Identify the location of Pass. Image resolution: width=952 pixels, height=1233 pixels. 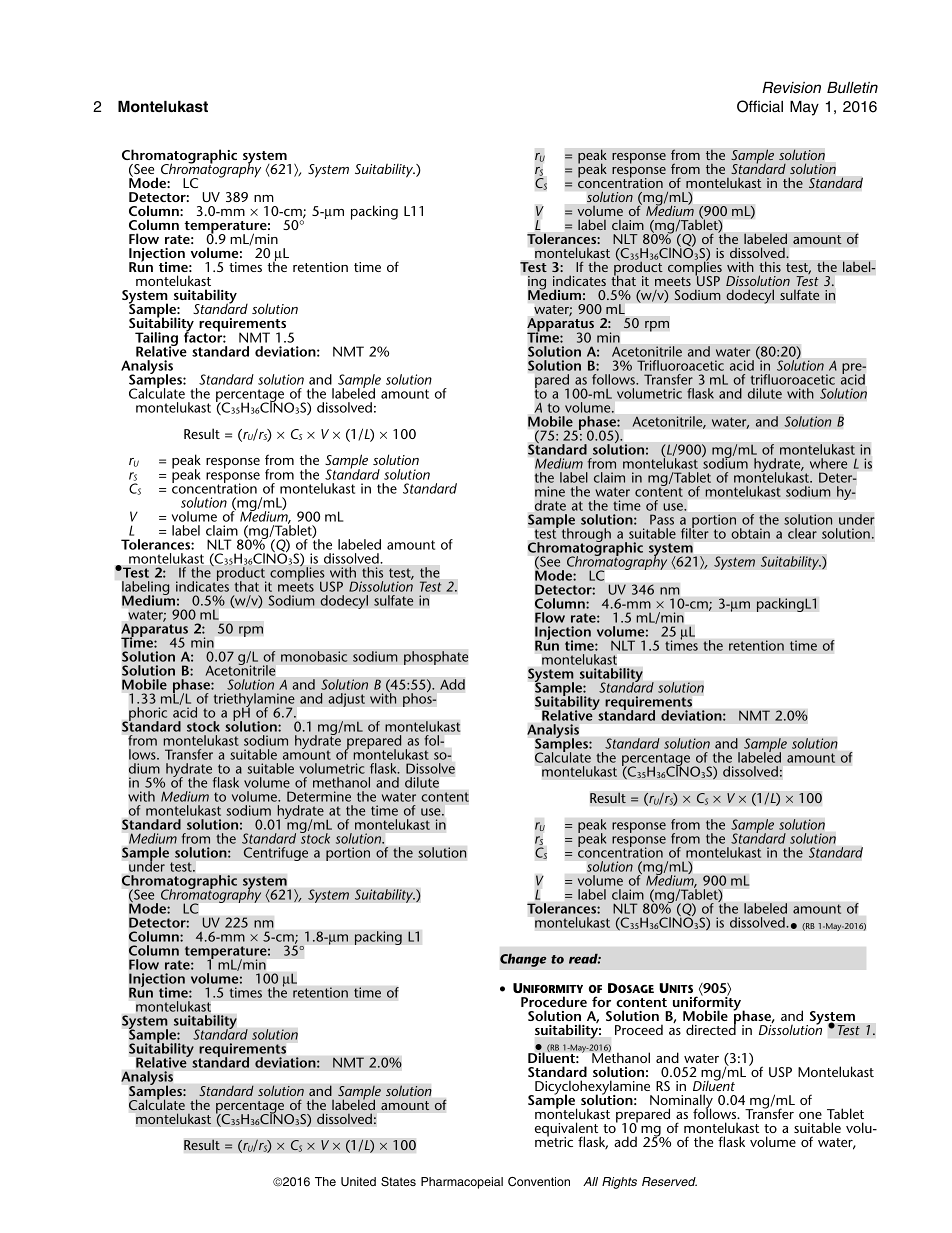
(662, 519).
